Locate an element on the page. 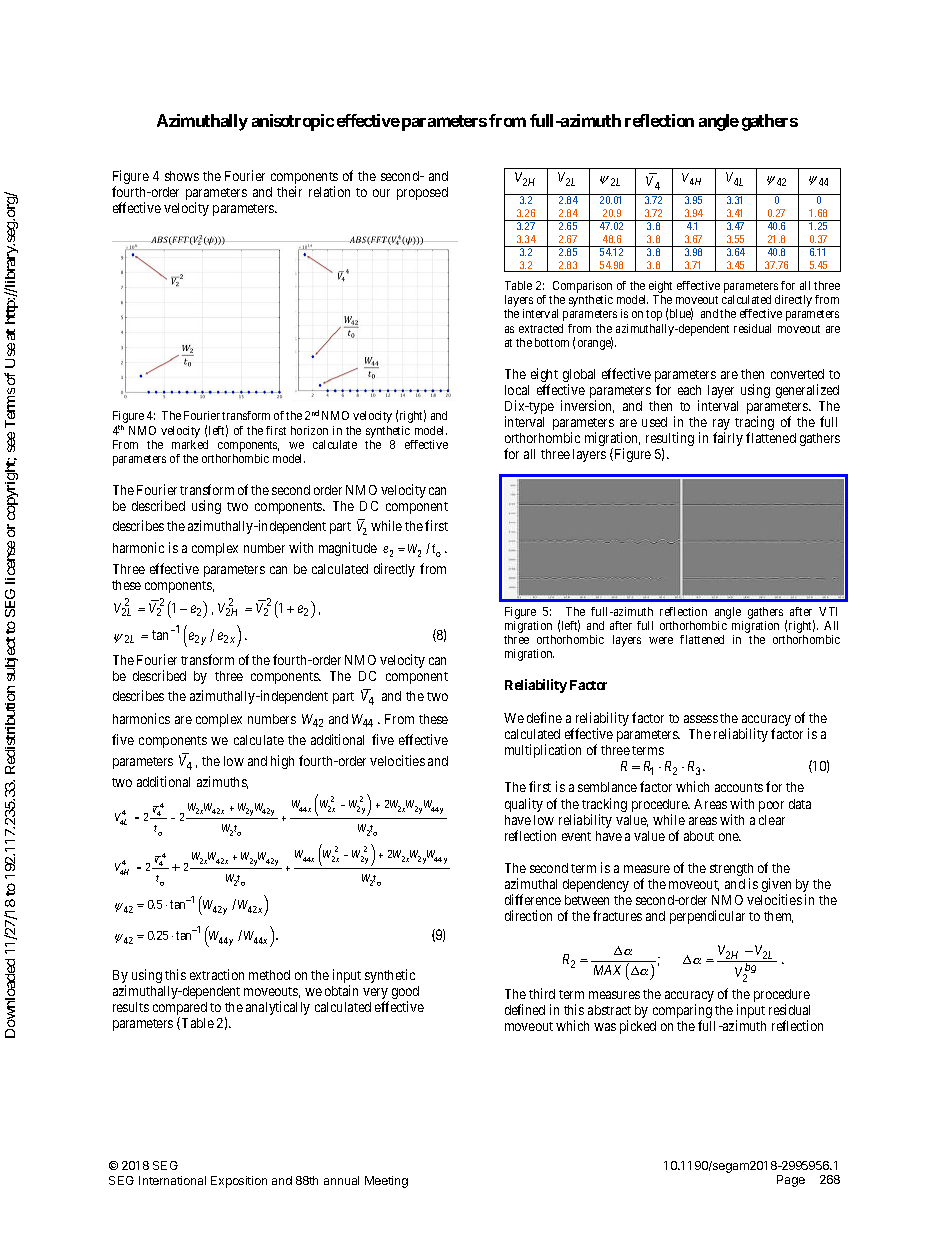 The image size is (952, 1233). direction is located at coordinates (528, 915).
